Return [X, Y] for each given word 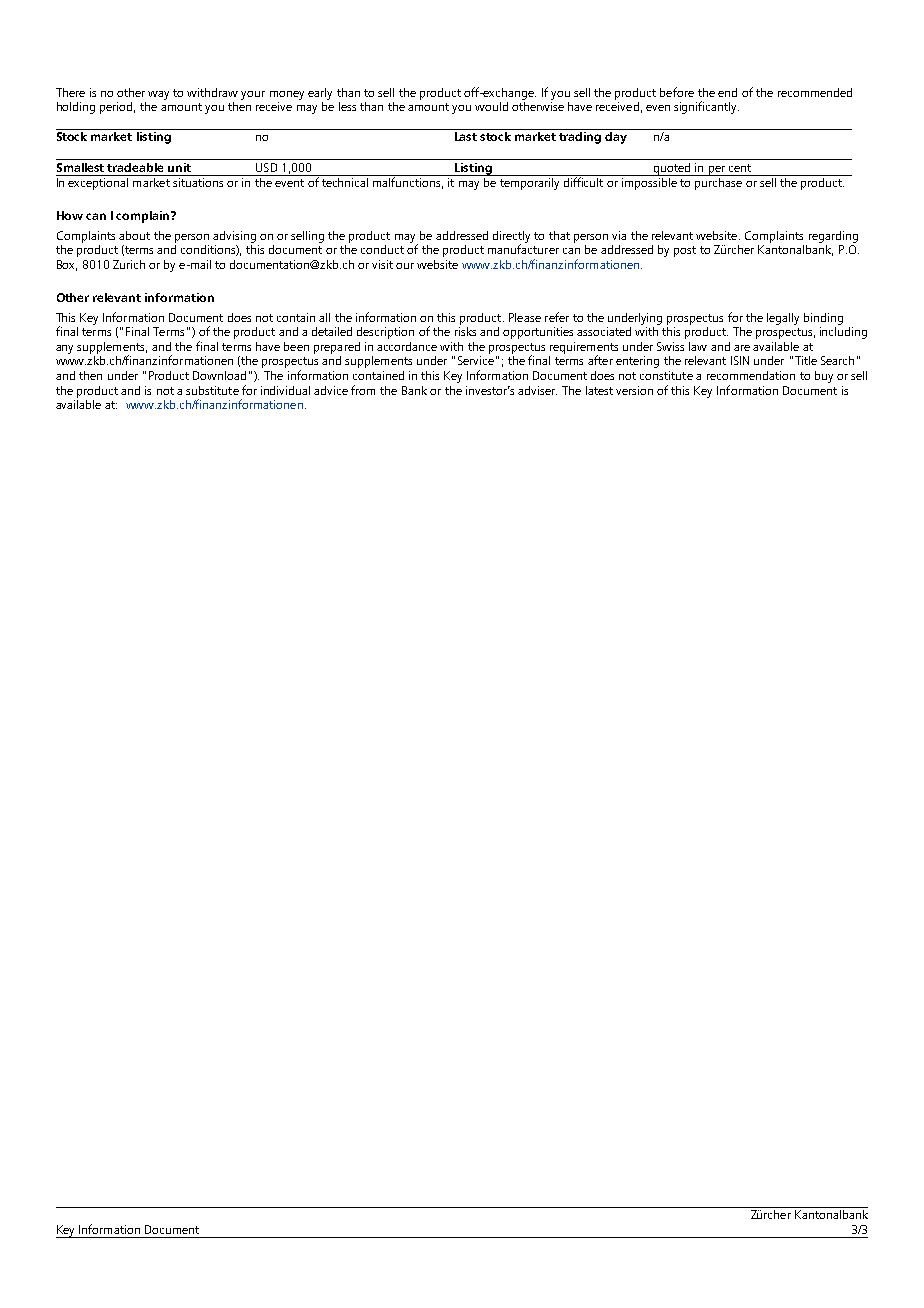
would [491, 106]
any [64, 349]
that [559, 235]
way [158, 95]
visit [382, 264]
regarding [833, 237]
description [385, 333]
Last [466, 136]
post [685, 251]
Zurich [129, 264]
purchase [718, 182]
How [70, 215]
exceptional [98, 182]
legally [783, 319]
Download [219, 375]
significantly [706, 107]
